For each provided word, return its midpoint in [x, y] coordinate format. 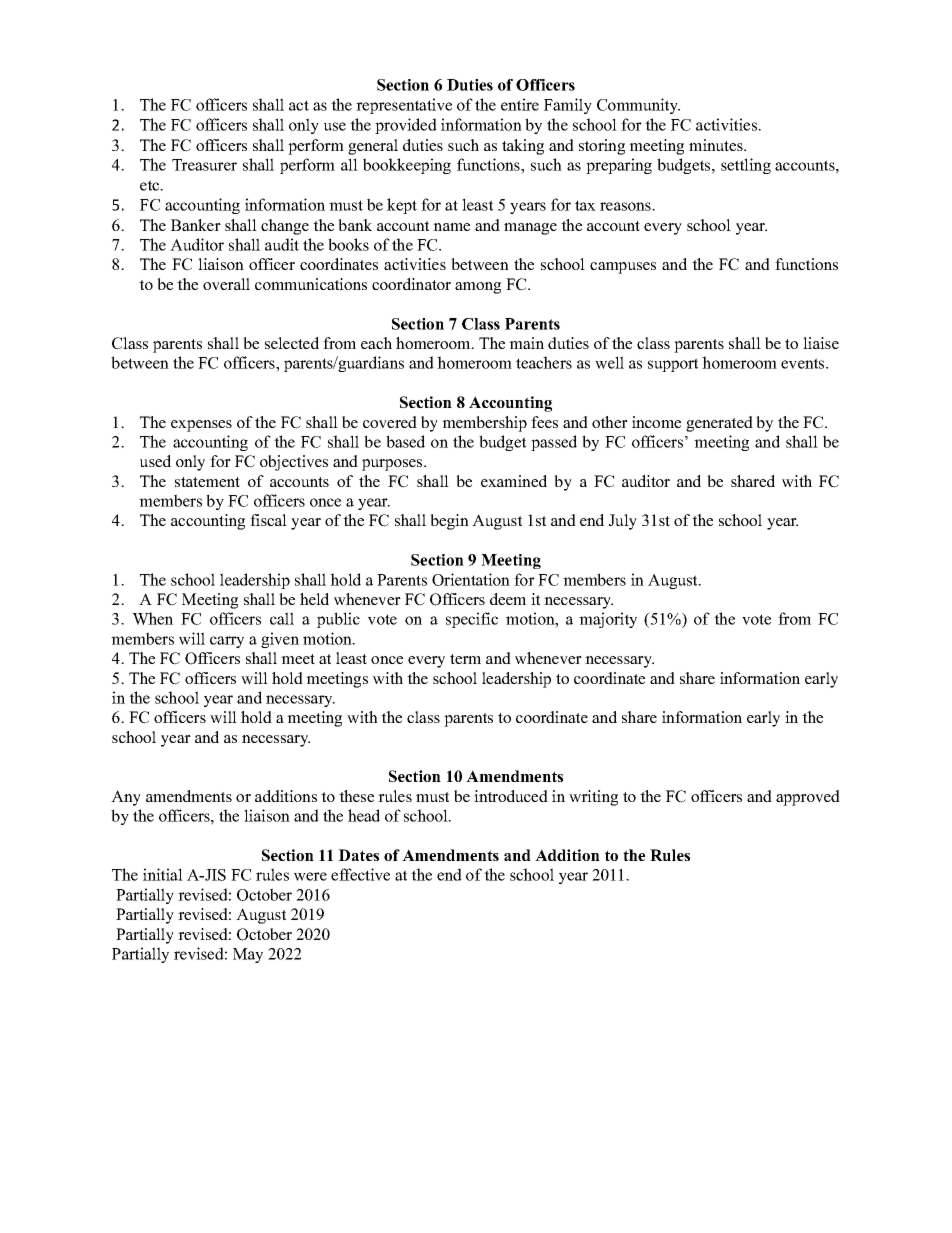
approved [808, 798]
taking [523, 147]
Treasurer [204, 165]
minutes [717, 145]
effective [360, 874]
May [248, 955]
